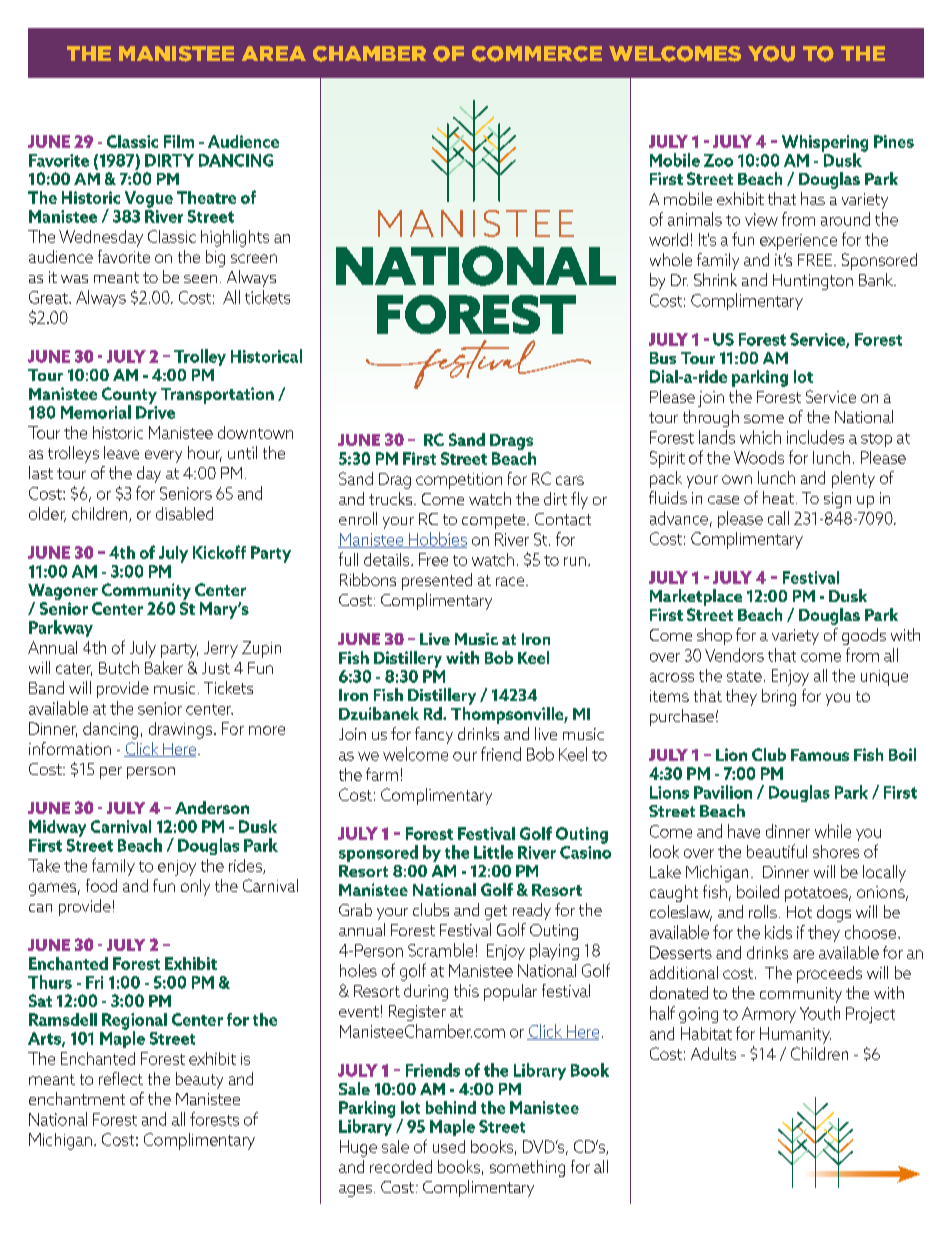  What do you see at coordinates (179, 141) in the screenshot?
I see `Film` at bounding box center [179, 141].
